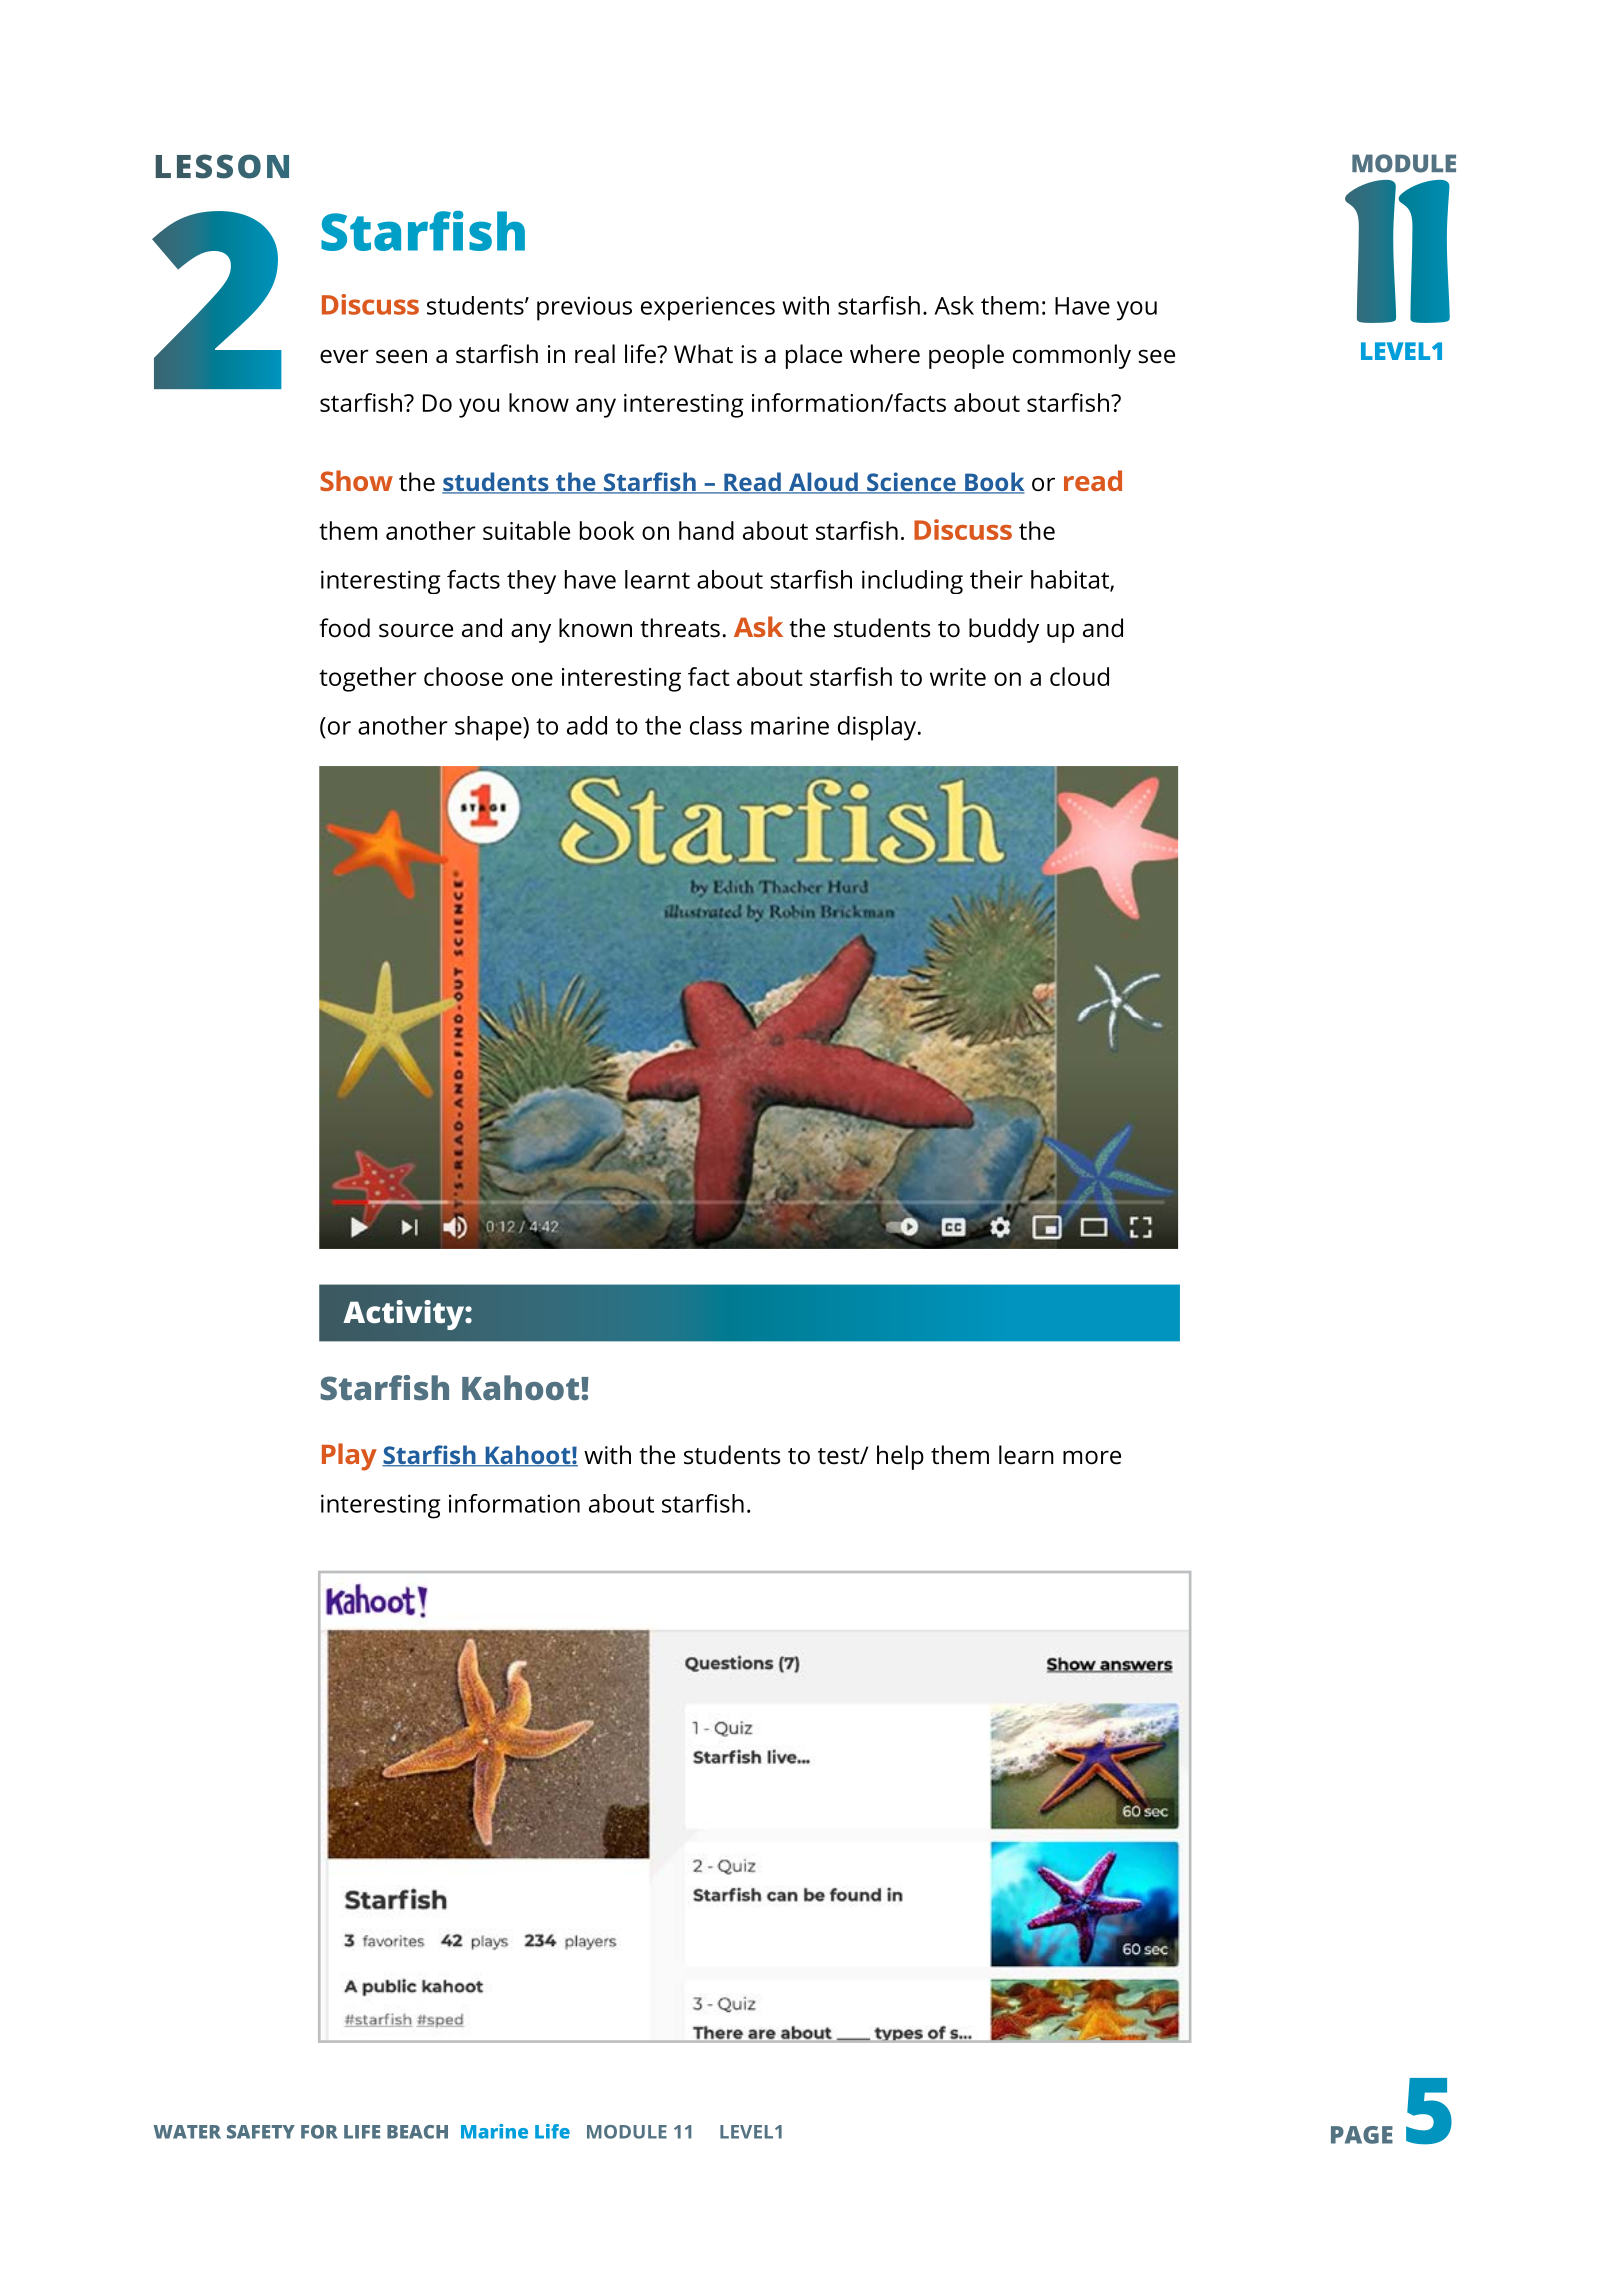  Describe the element at coordinates (261, 2132) in the screenshot. I see `SAFETY` at that location.
